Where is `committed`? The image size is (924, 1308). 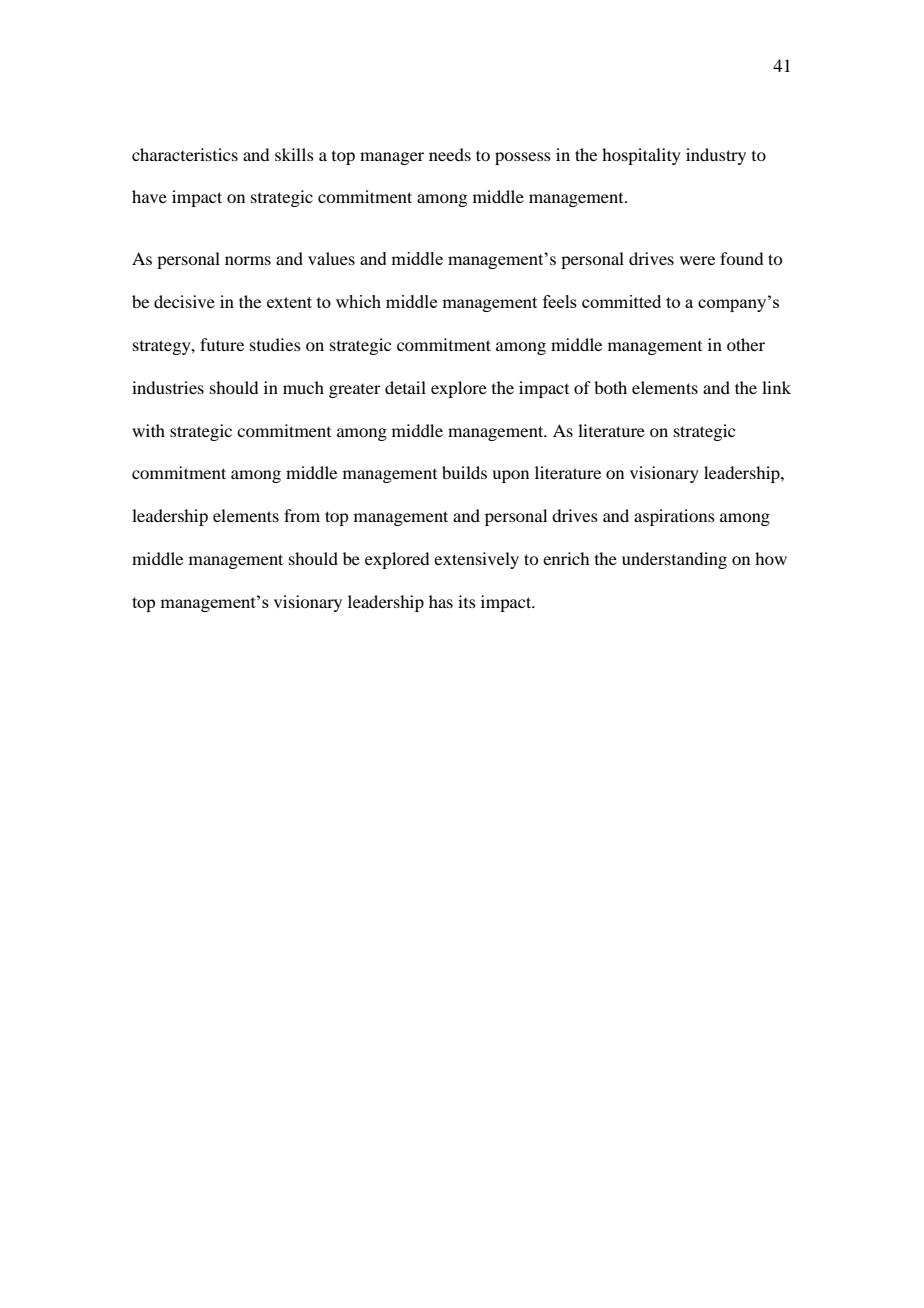
committed is located at coordinates (621, 301).
